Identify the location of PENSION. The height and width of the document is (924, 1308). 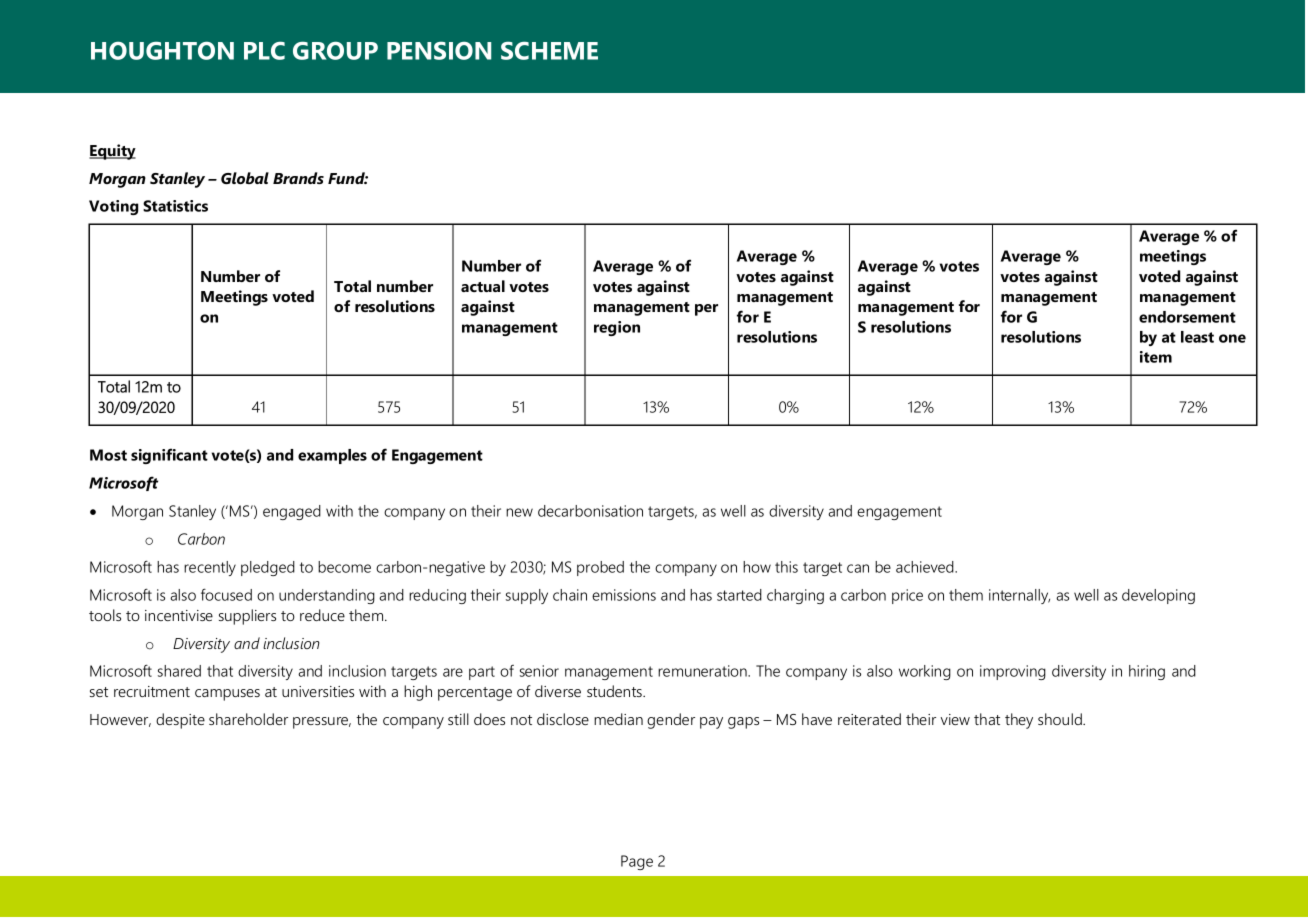
(439, 50).
